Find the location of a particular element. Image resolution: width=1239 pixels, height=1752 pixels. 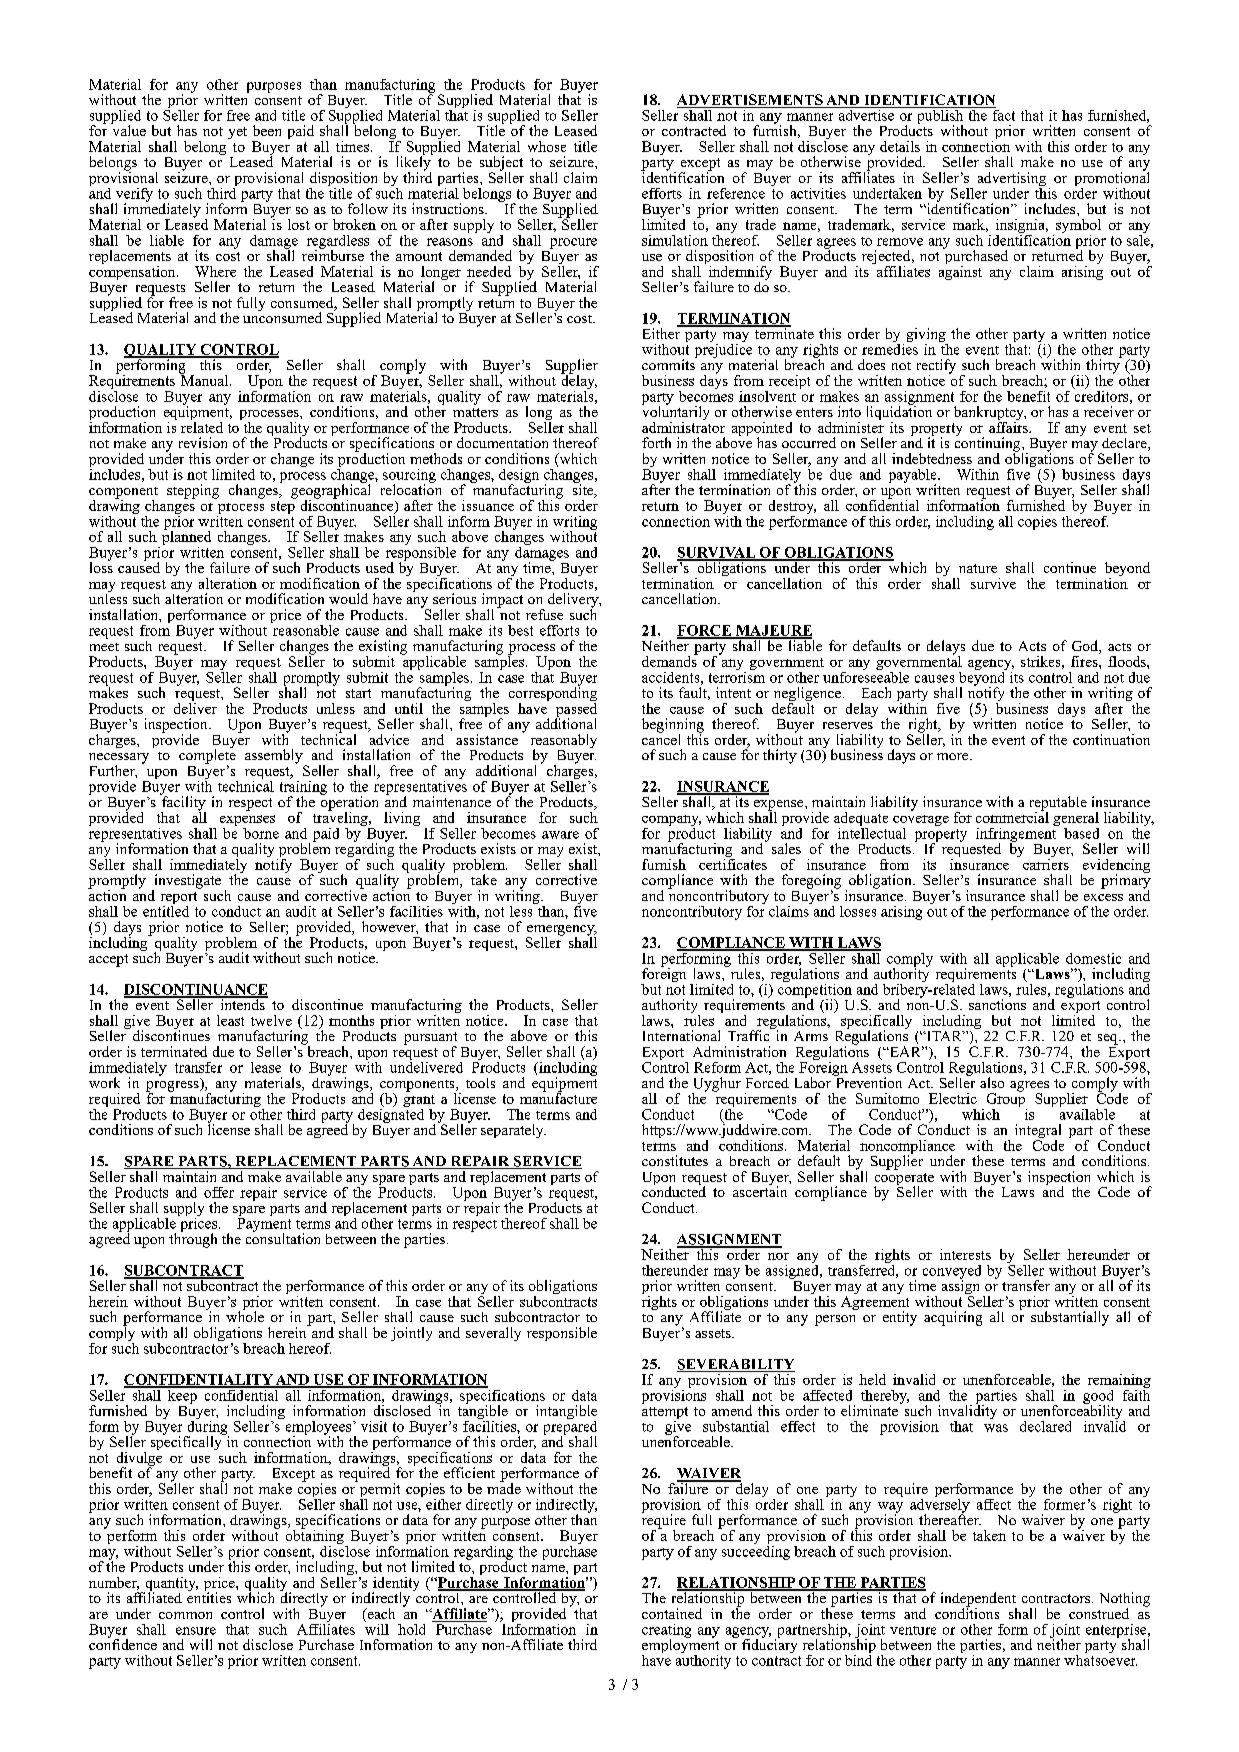

carriers is located at coordinates (1046, 863).
